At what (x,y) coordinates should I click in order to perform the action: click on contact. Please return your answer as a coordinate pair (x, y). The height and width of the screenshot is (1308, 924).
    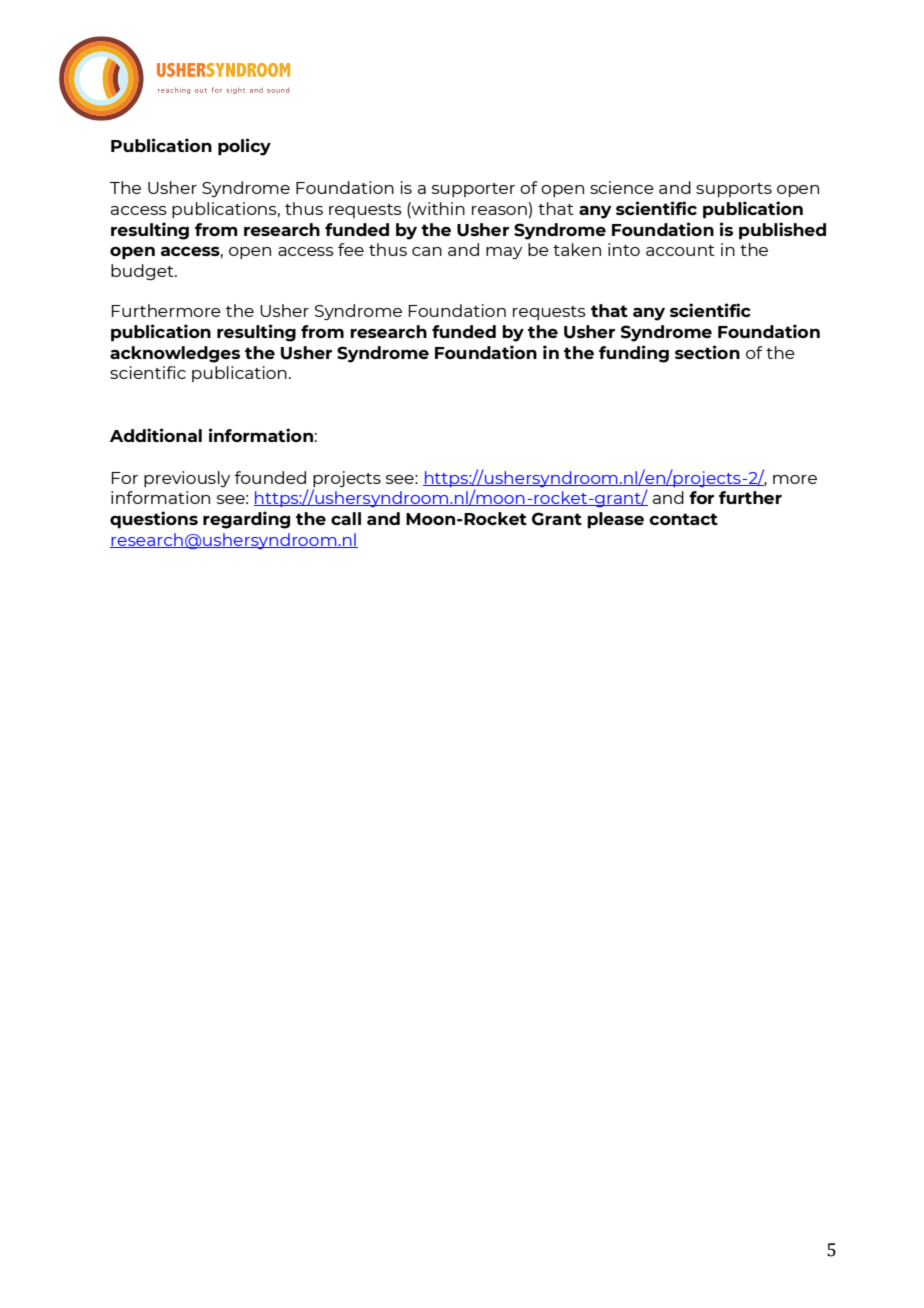
    Looking at the image, I should click on (683, 519).
